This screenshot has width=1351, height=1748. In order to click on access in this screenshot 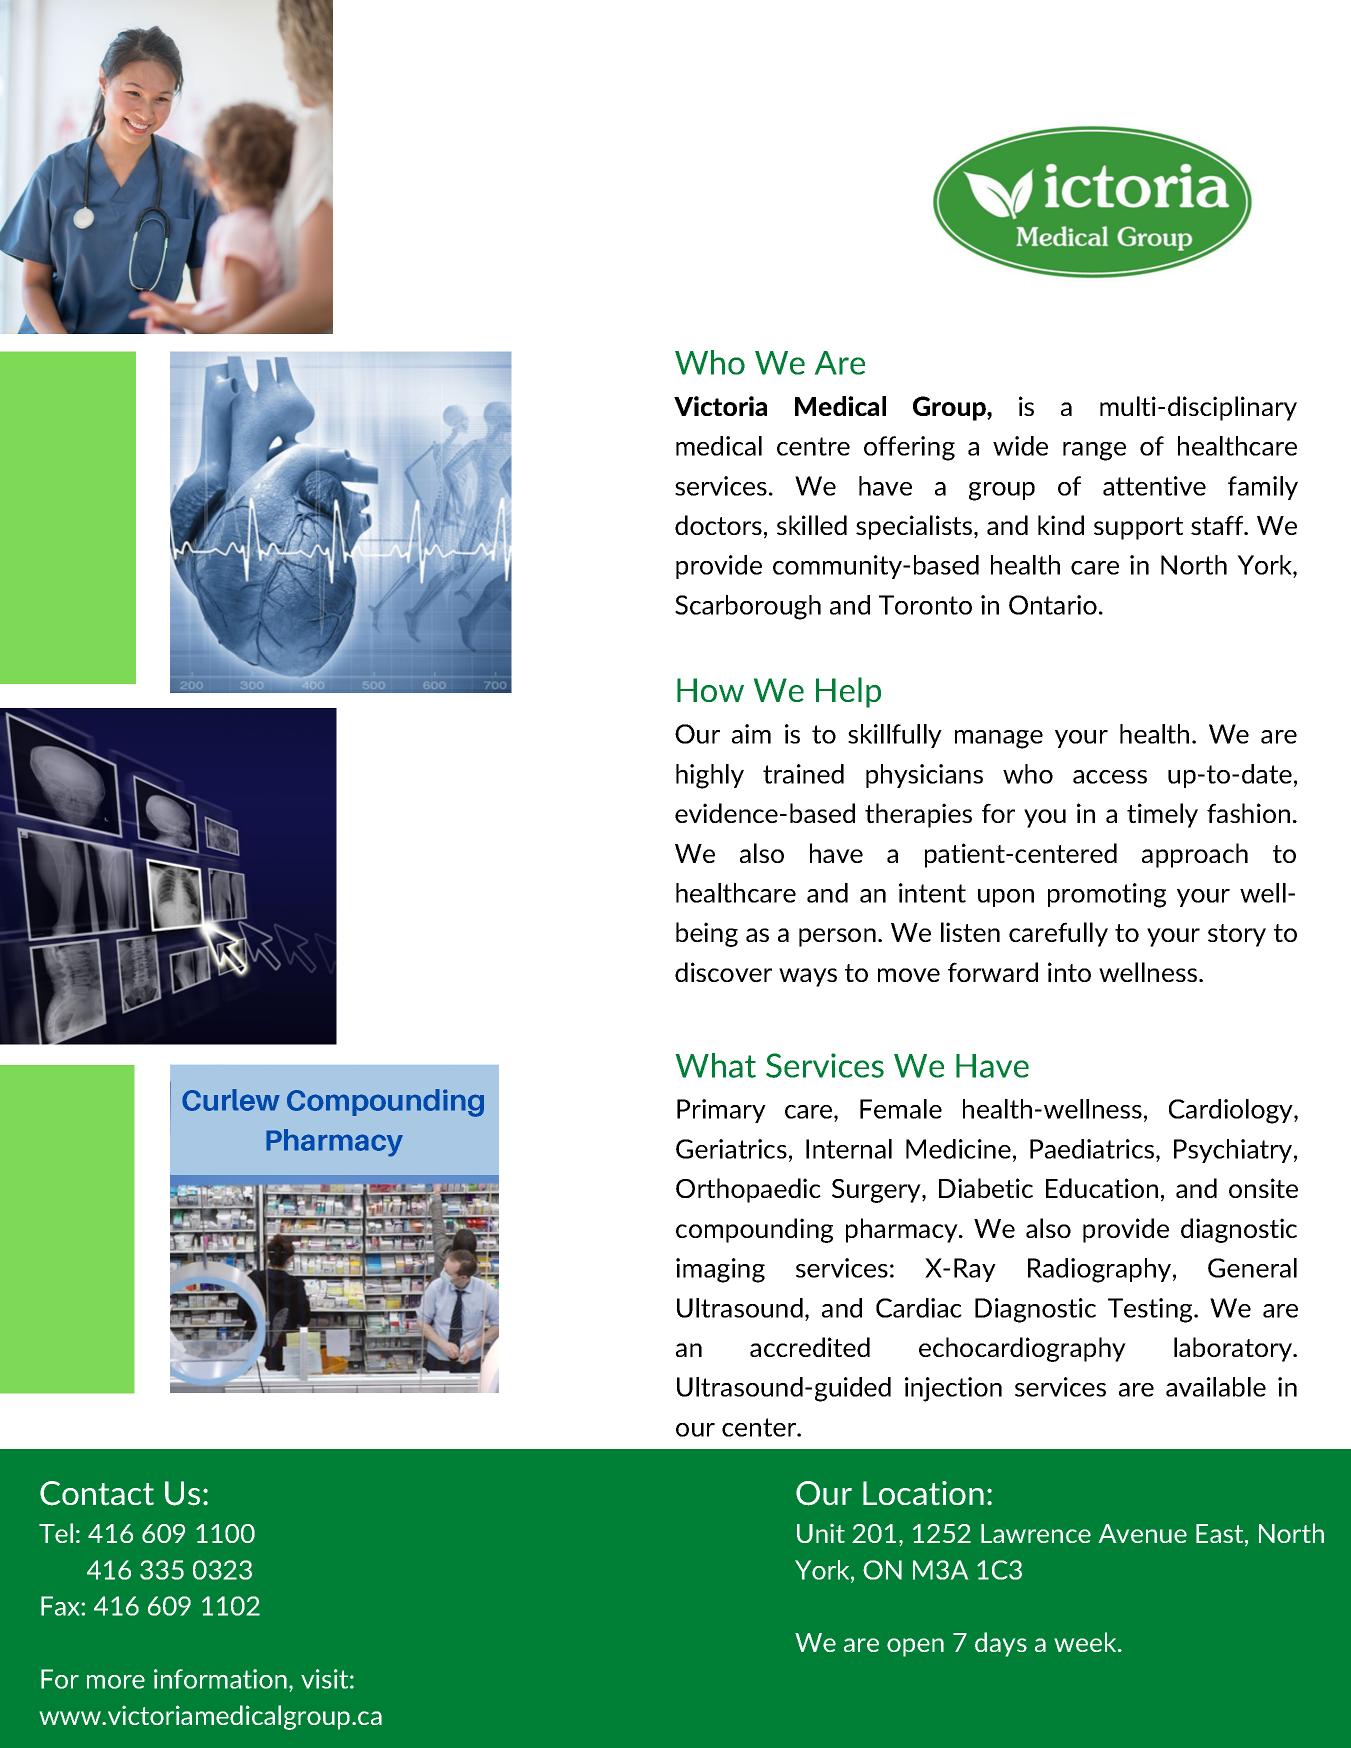, I will do `click(1110, 777)`.
